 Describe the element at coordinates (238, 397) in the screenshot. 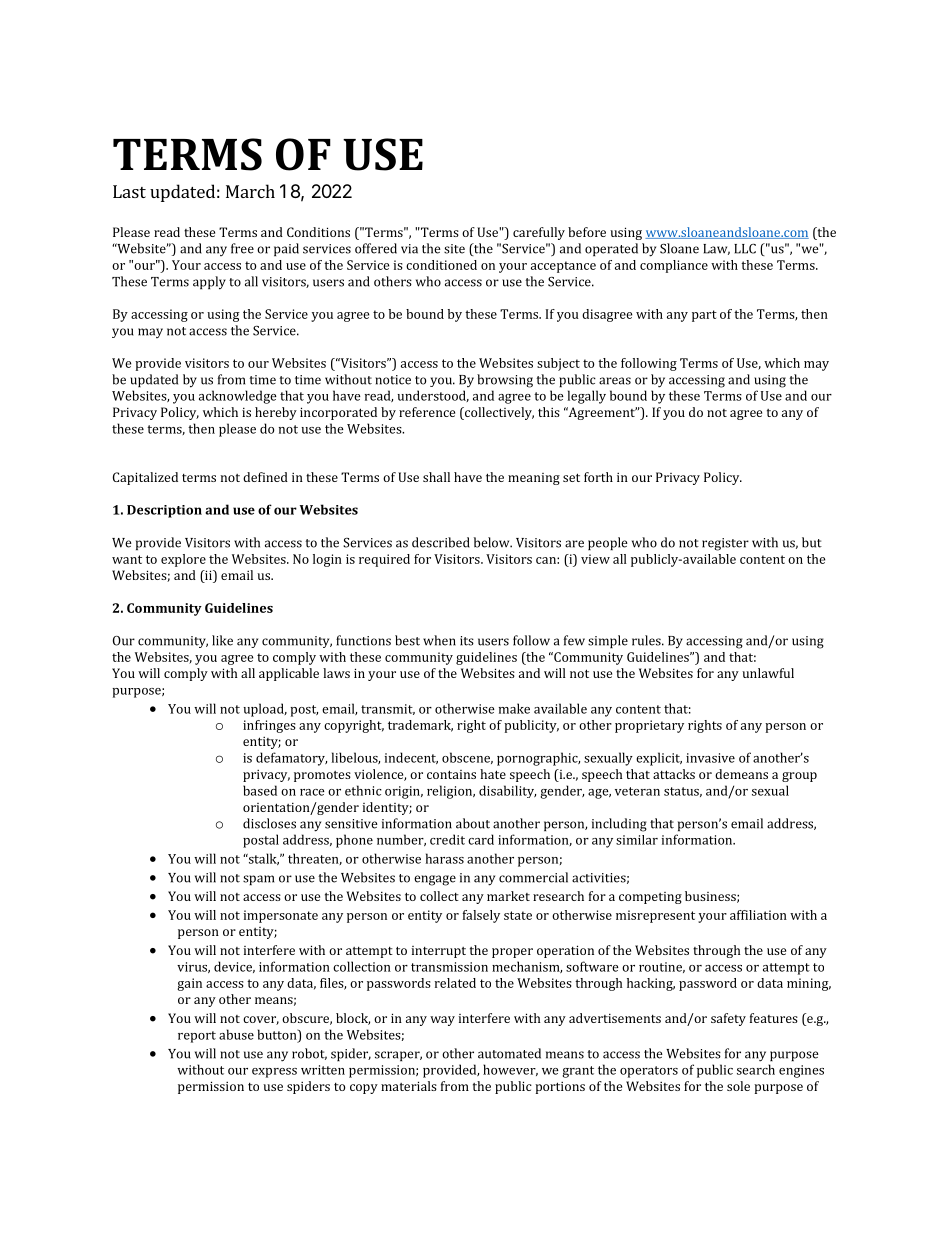

I see `acknowledge` at that location.
